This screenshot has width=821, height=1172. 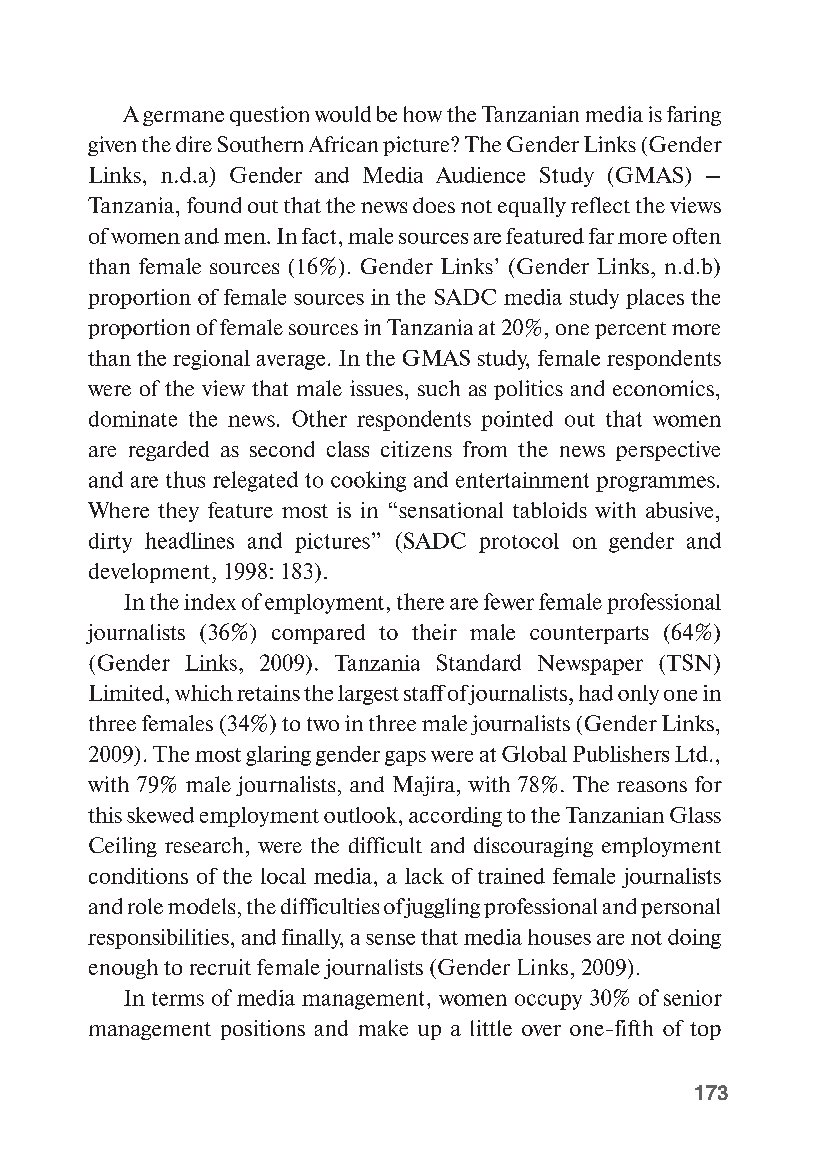 I want to click on terms, so click(x=178, y=999).
